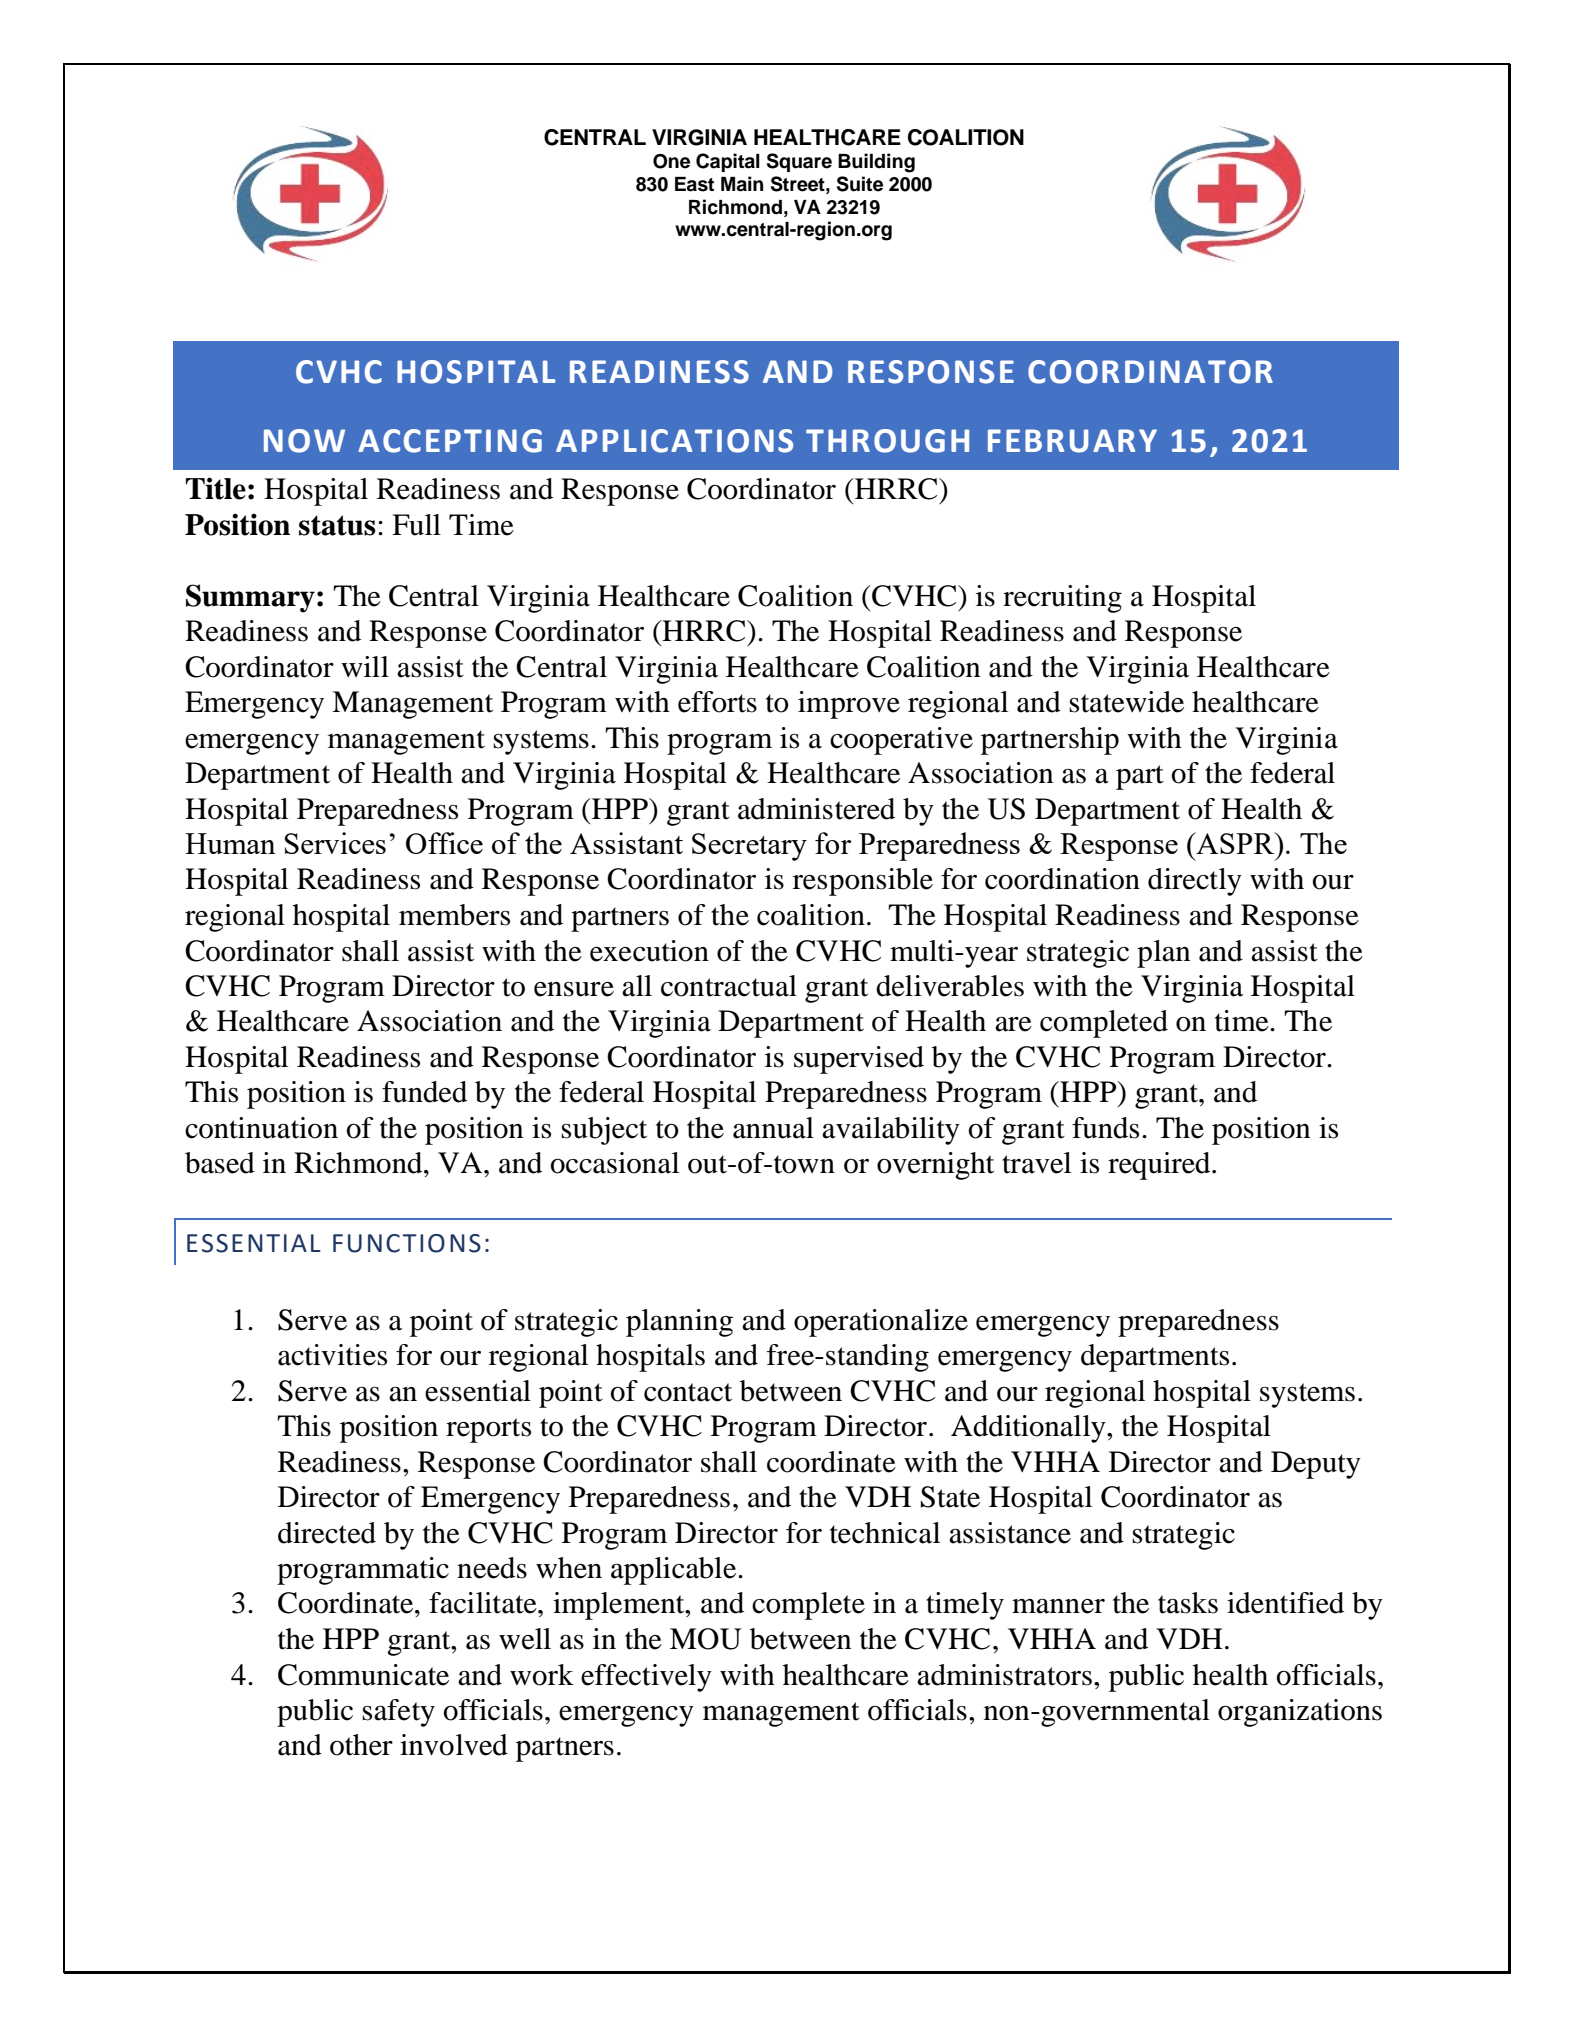  I want to click on contractual, so click(729, 986).
